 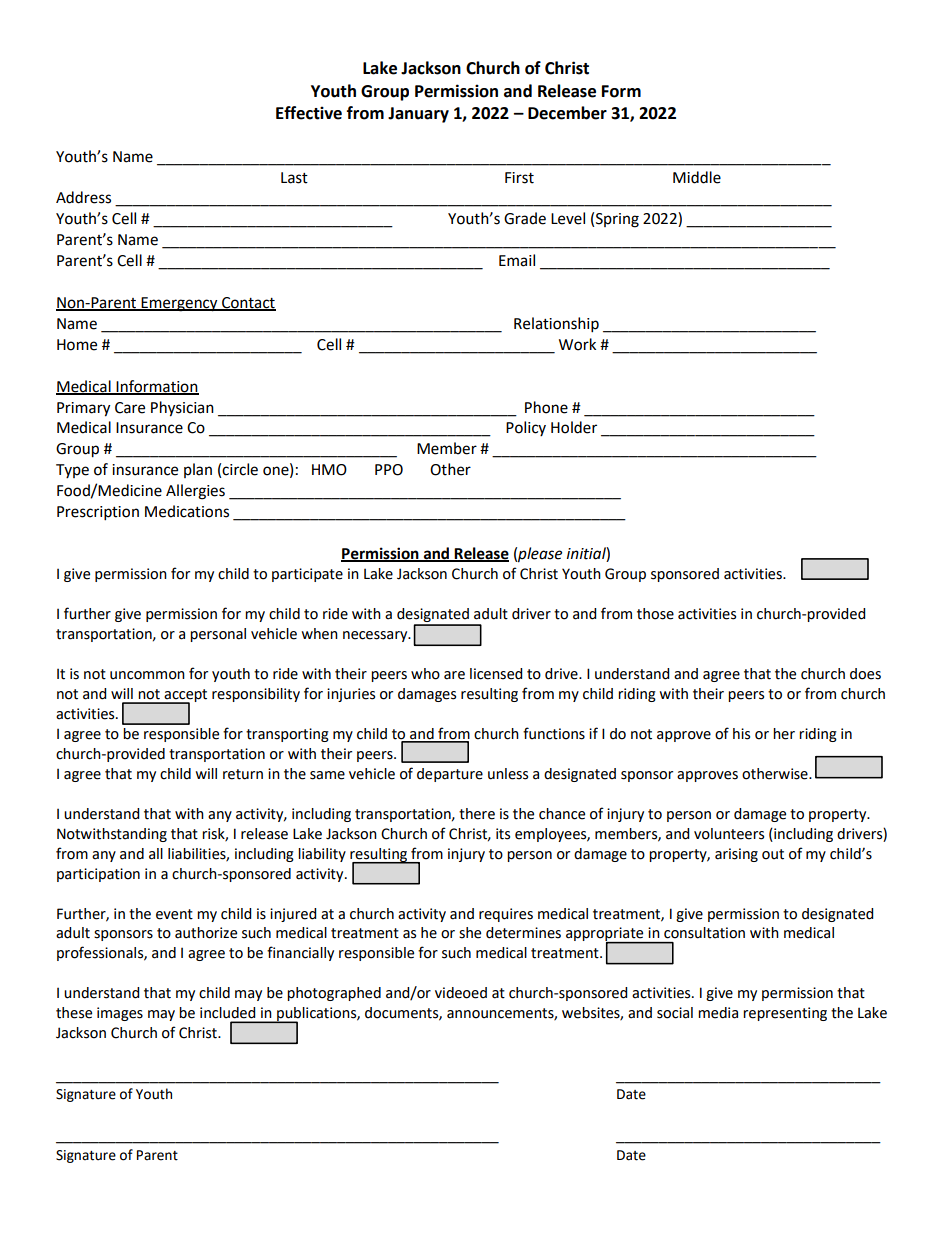 I want to click on Address, so click(x=83, y=197).
